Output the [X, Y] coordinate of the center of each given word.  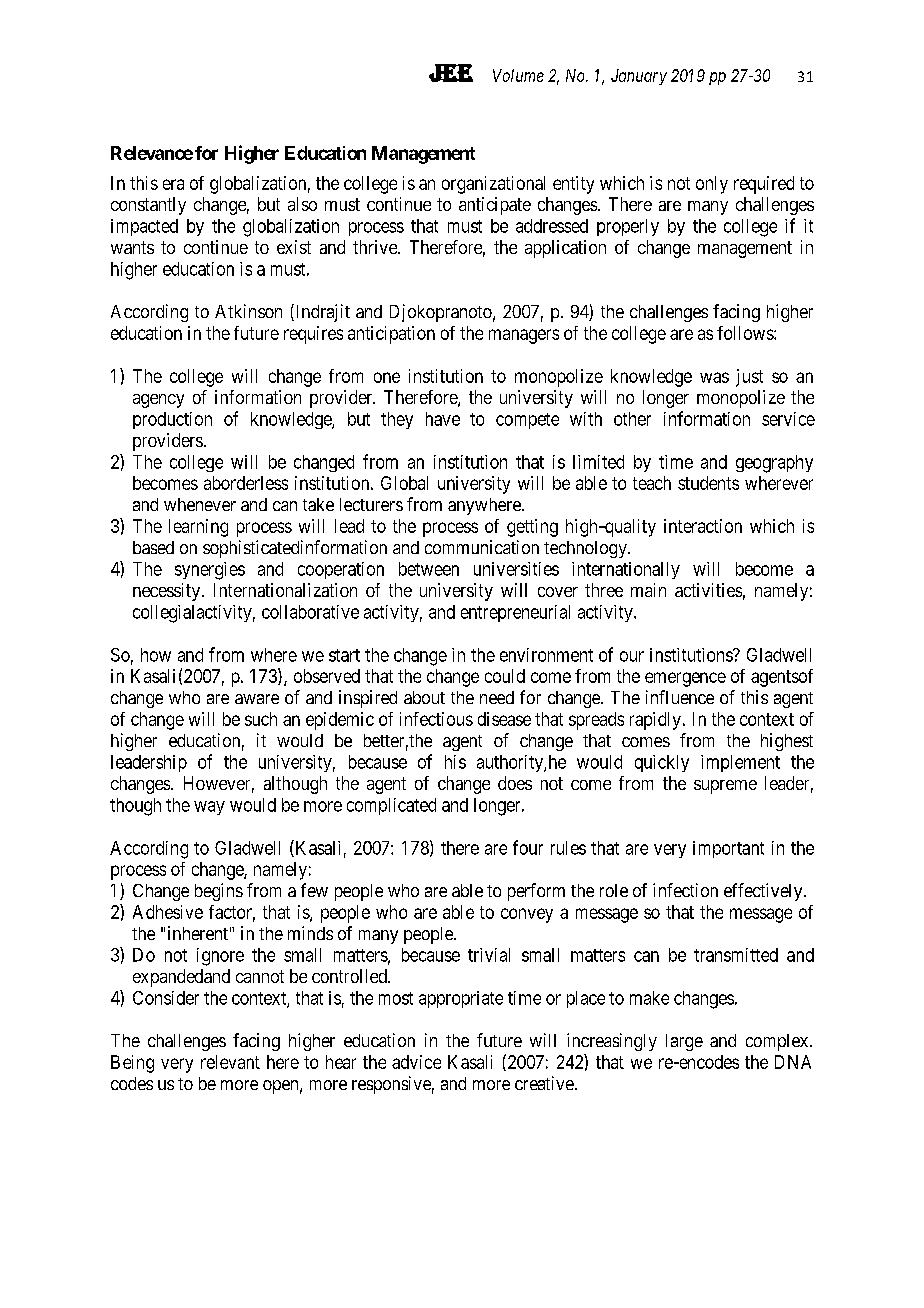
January [639, 77]
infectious [436, 719]
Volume [518, 75]
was [714, 377]
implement [740, 763]
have [443, 419]
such [261, 719]
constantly [148, 206]
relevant [230, 1062]
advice [416, 1062]
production [172, 420]
